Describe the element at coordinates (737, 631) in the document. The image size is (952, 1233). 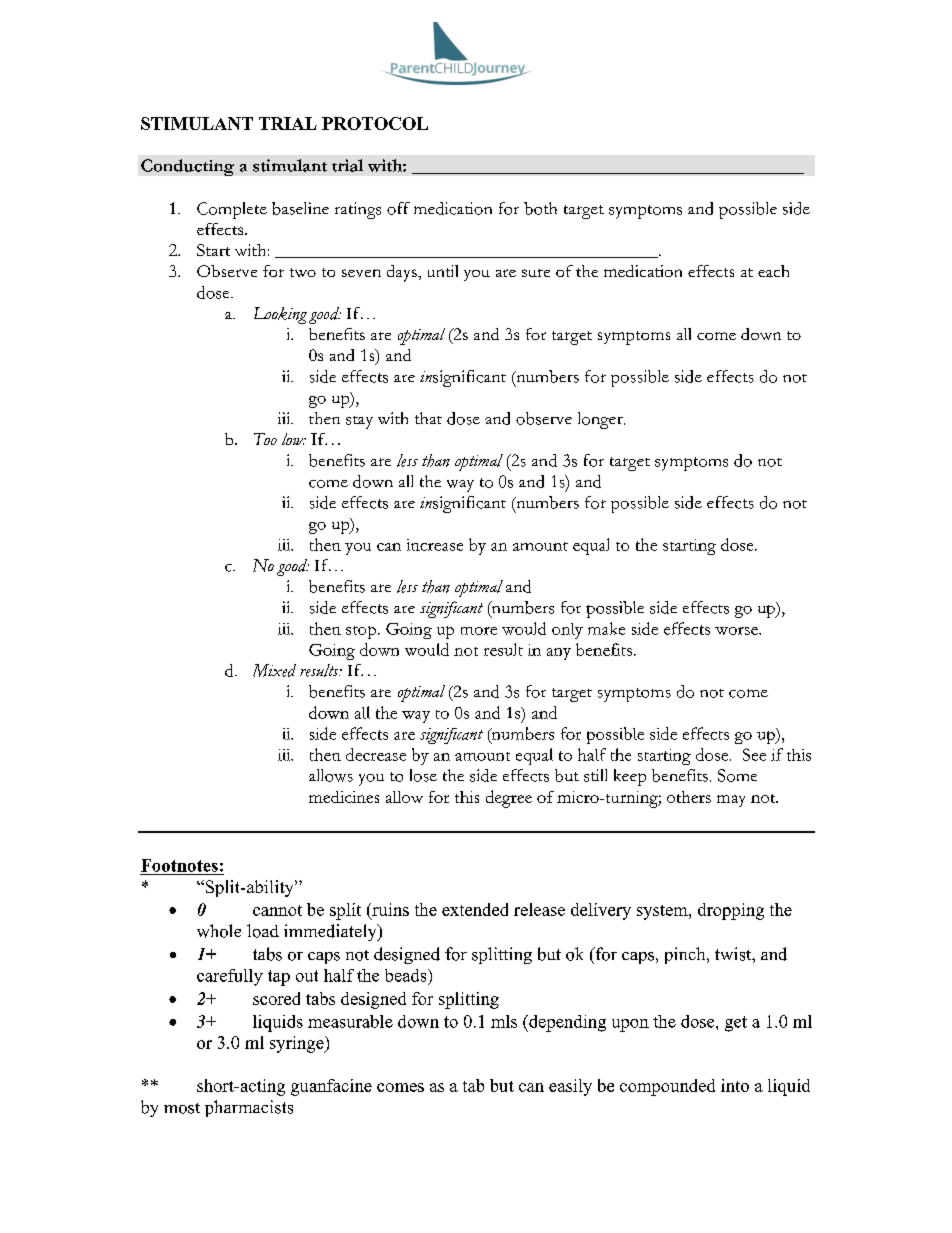
I see `worse` at that location.
